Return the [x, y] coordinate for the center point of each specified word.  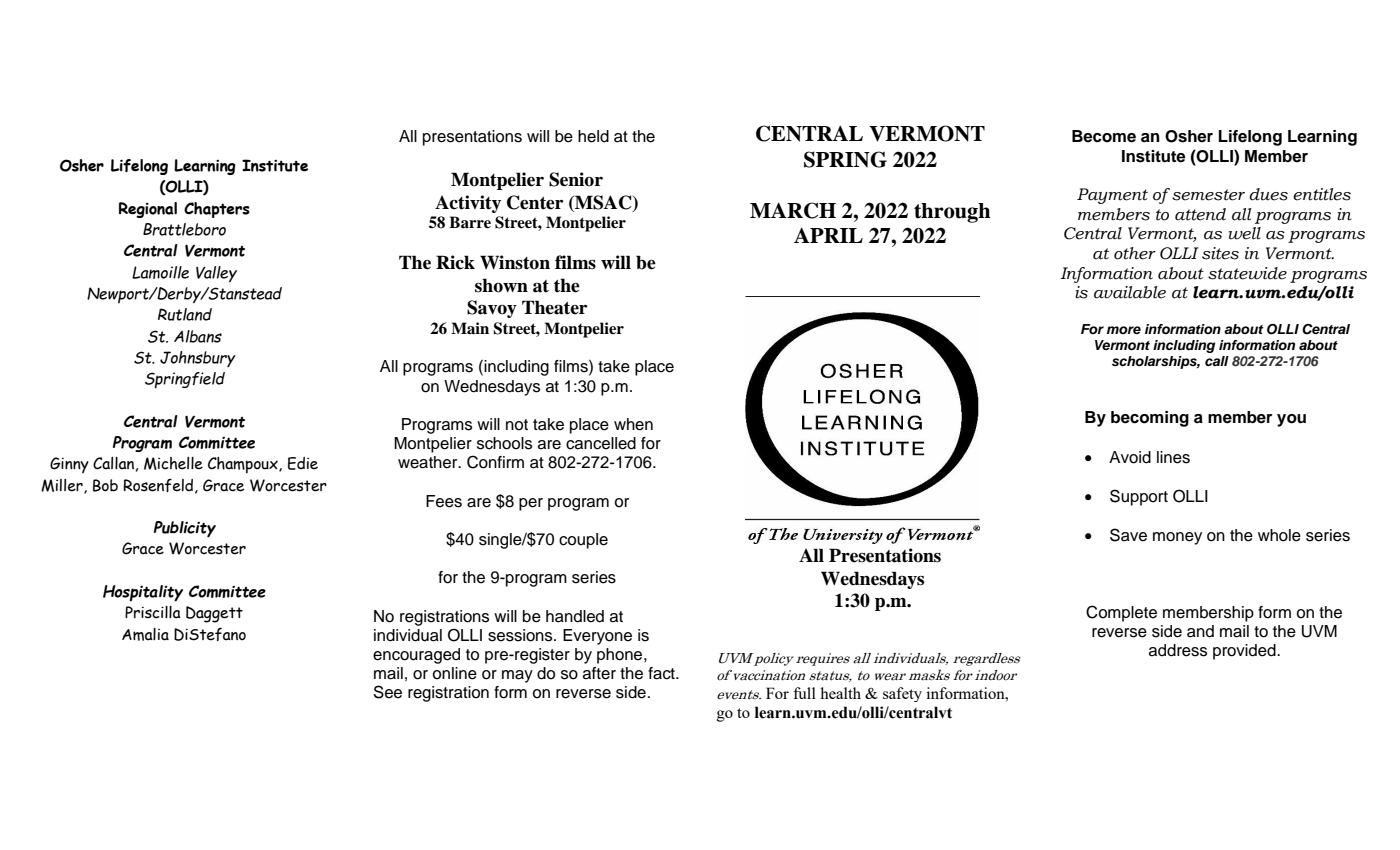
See [387, 692]
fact [662, 673]
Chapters [217, 210]
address [1178, 650]
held [593, 136]
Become [1104, 136]
